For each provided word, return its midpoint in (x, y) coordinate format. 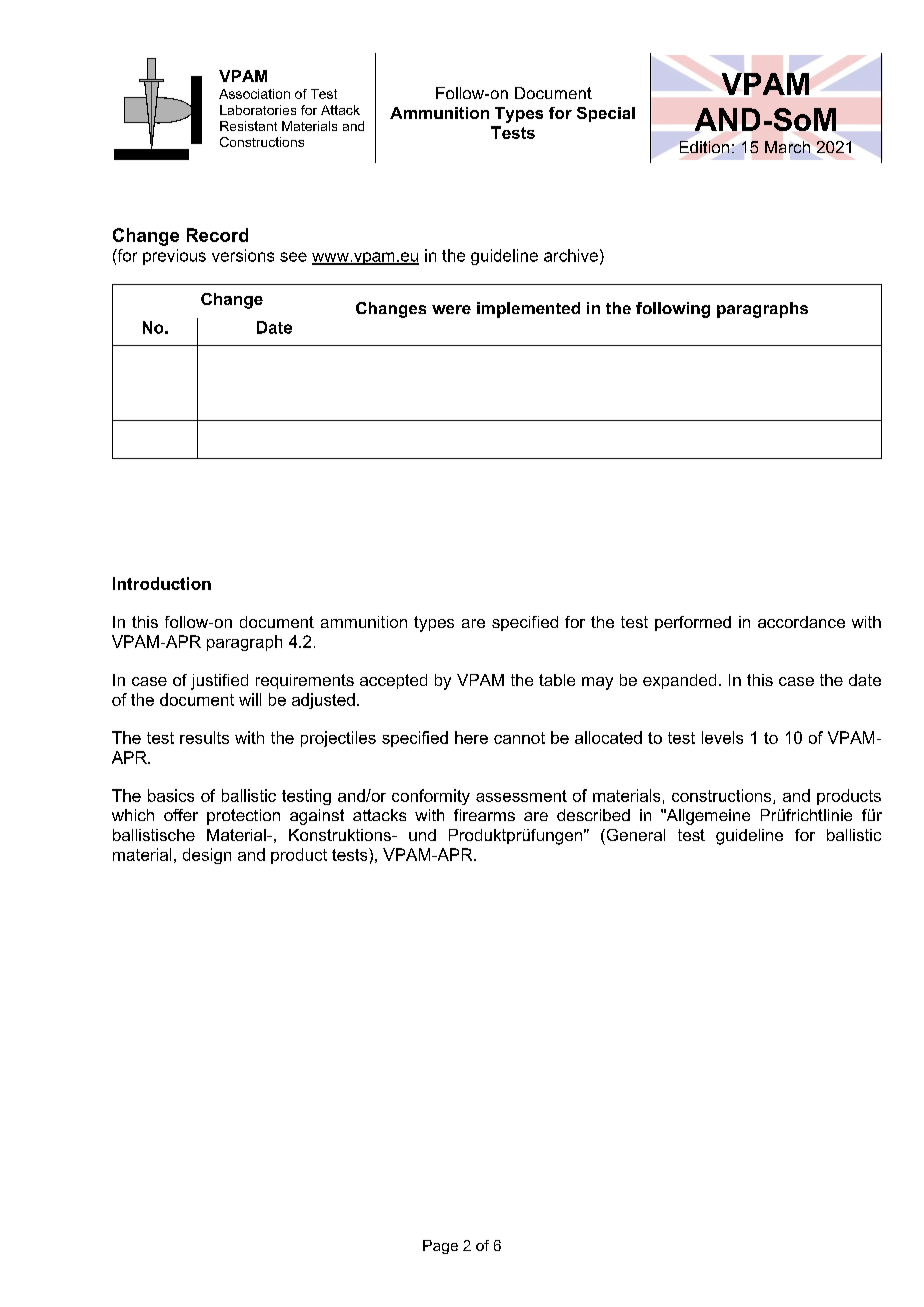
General (634, 835)
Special (606, 114)
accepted (393, 681)
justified (219, 682)
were (451, 309)
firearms (484, 815)
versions (243, 255)
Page (440, 1247)
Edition (704, 147)
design (207, 856)
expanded (679, 681)
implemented (528, 310)
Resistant (248, 126)
